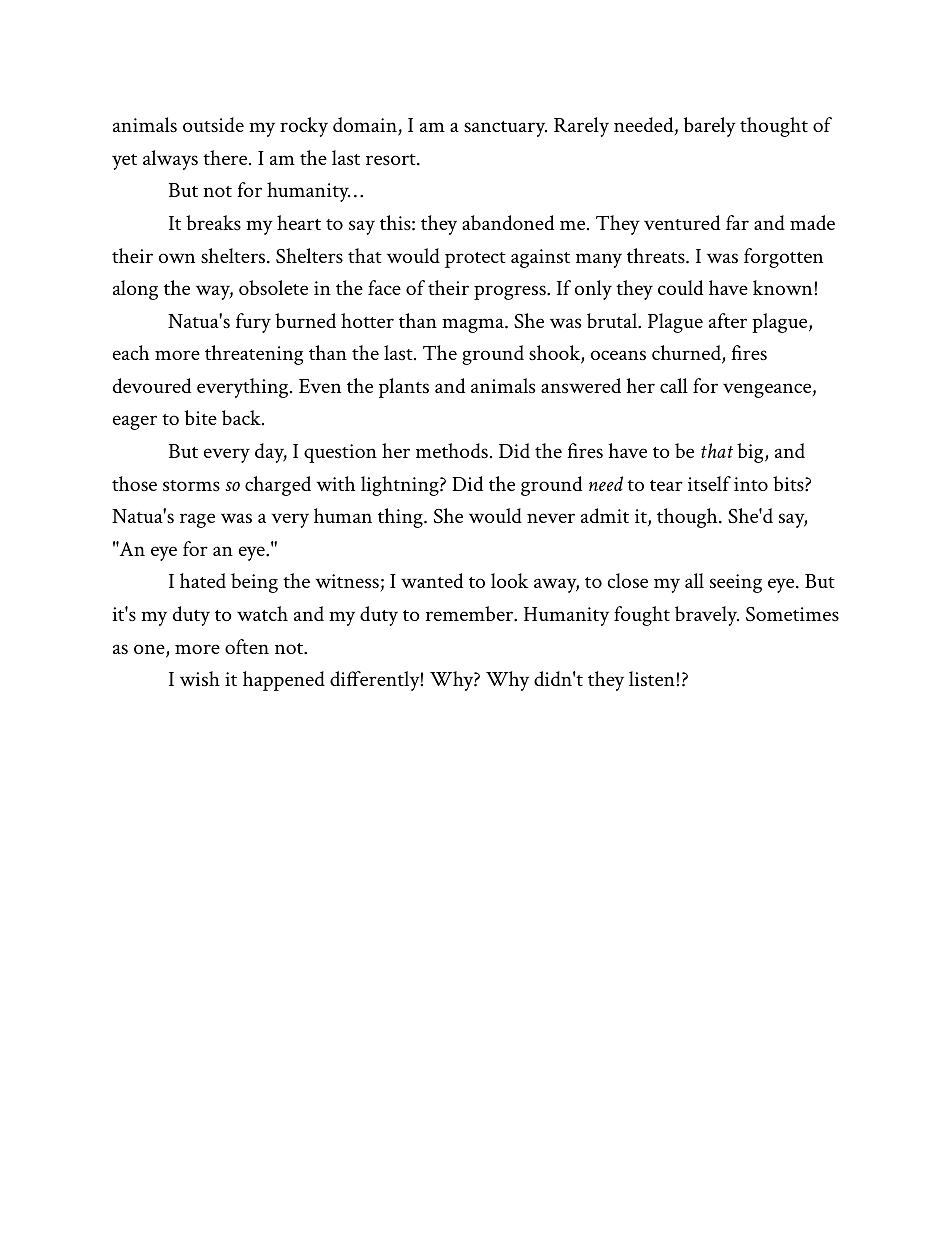 This document has height=1233, width=952. Describe the element at coordinates (505, 129) in the document. I see `sanctuary` at that location.
